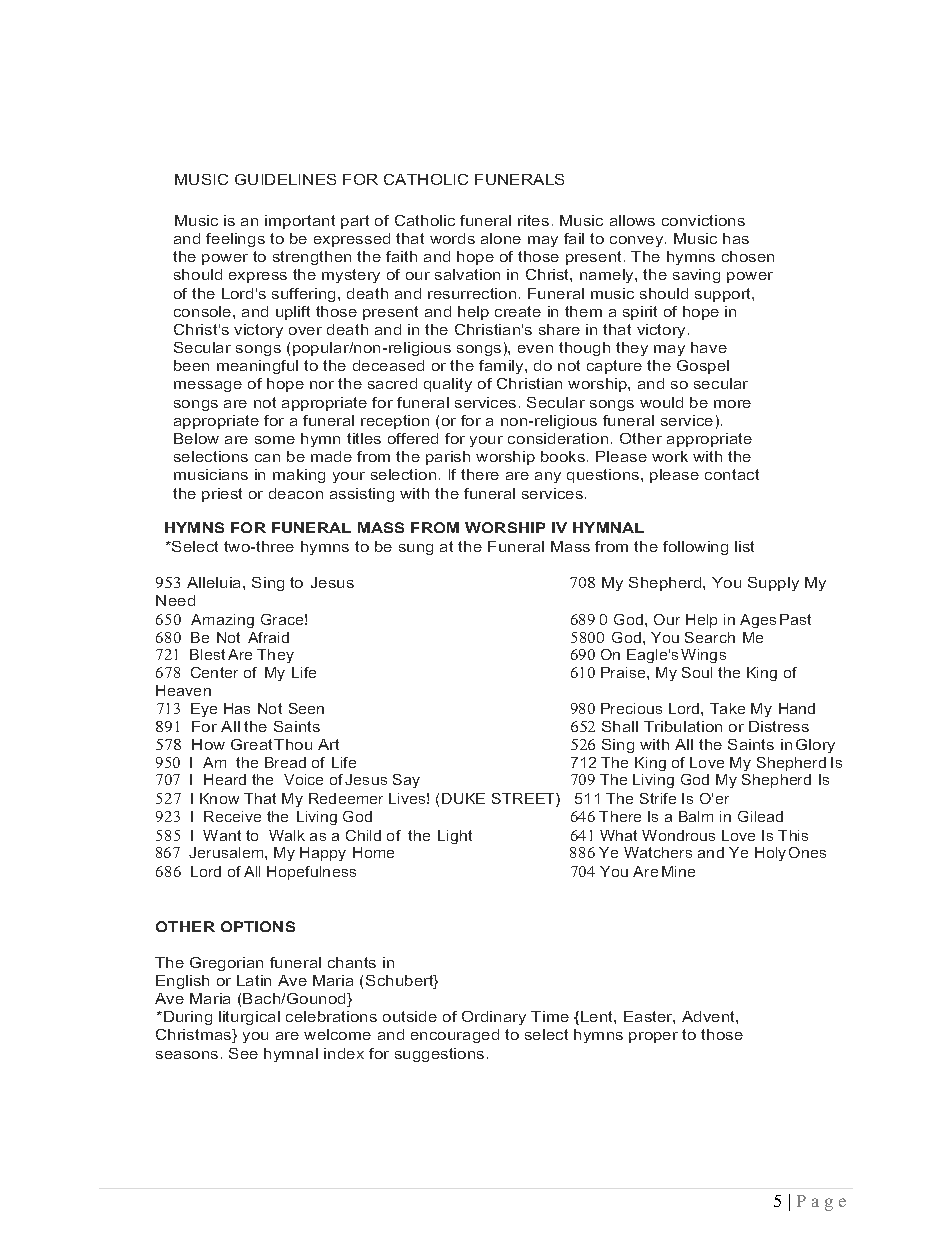 This page has width=952, height=1233. I want to click on Take, so click(727, 708).
